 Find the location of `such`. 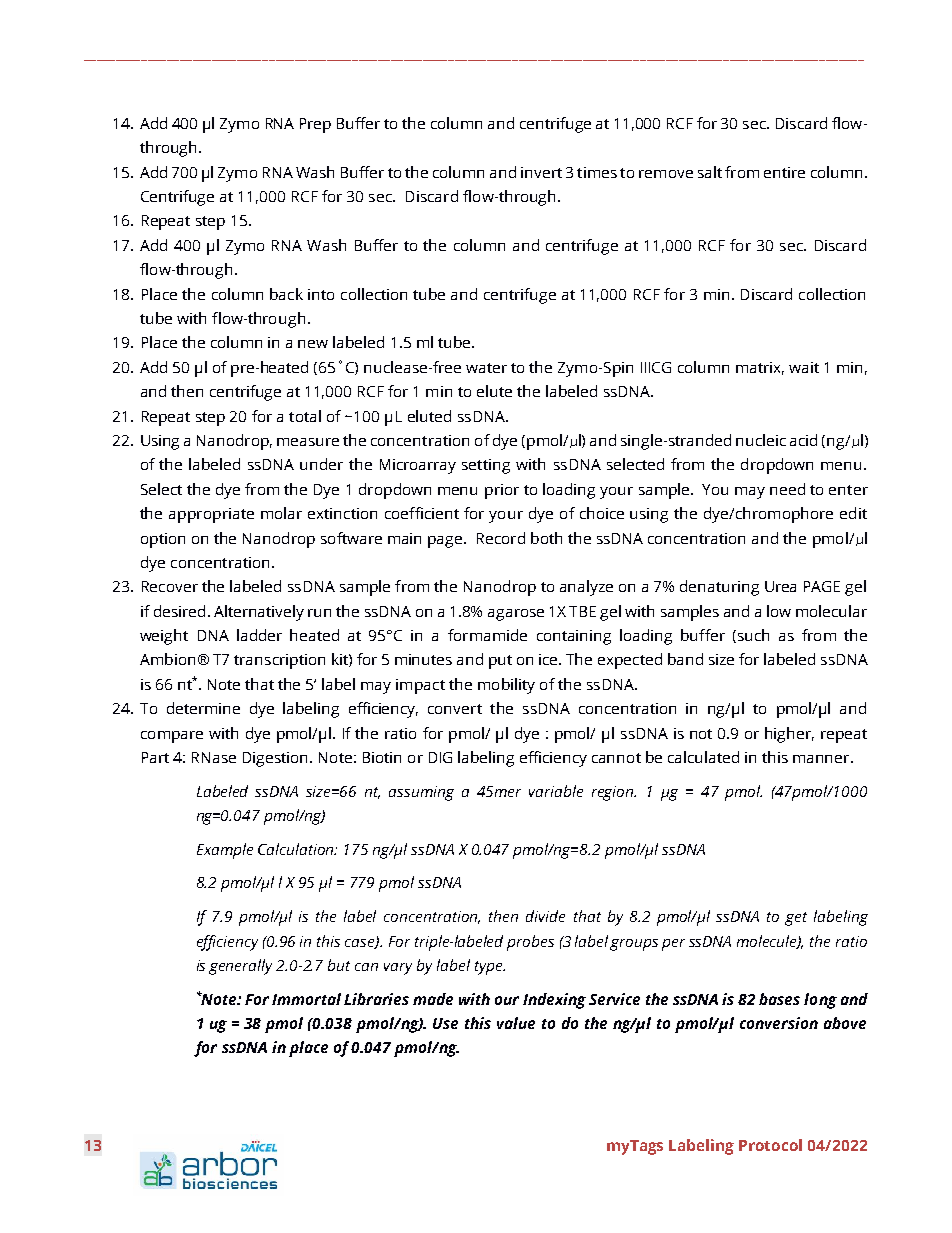

such is located at coordinates (752, 636).
